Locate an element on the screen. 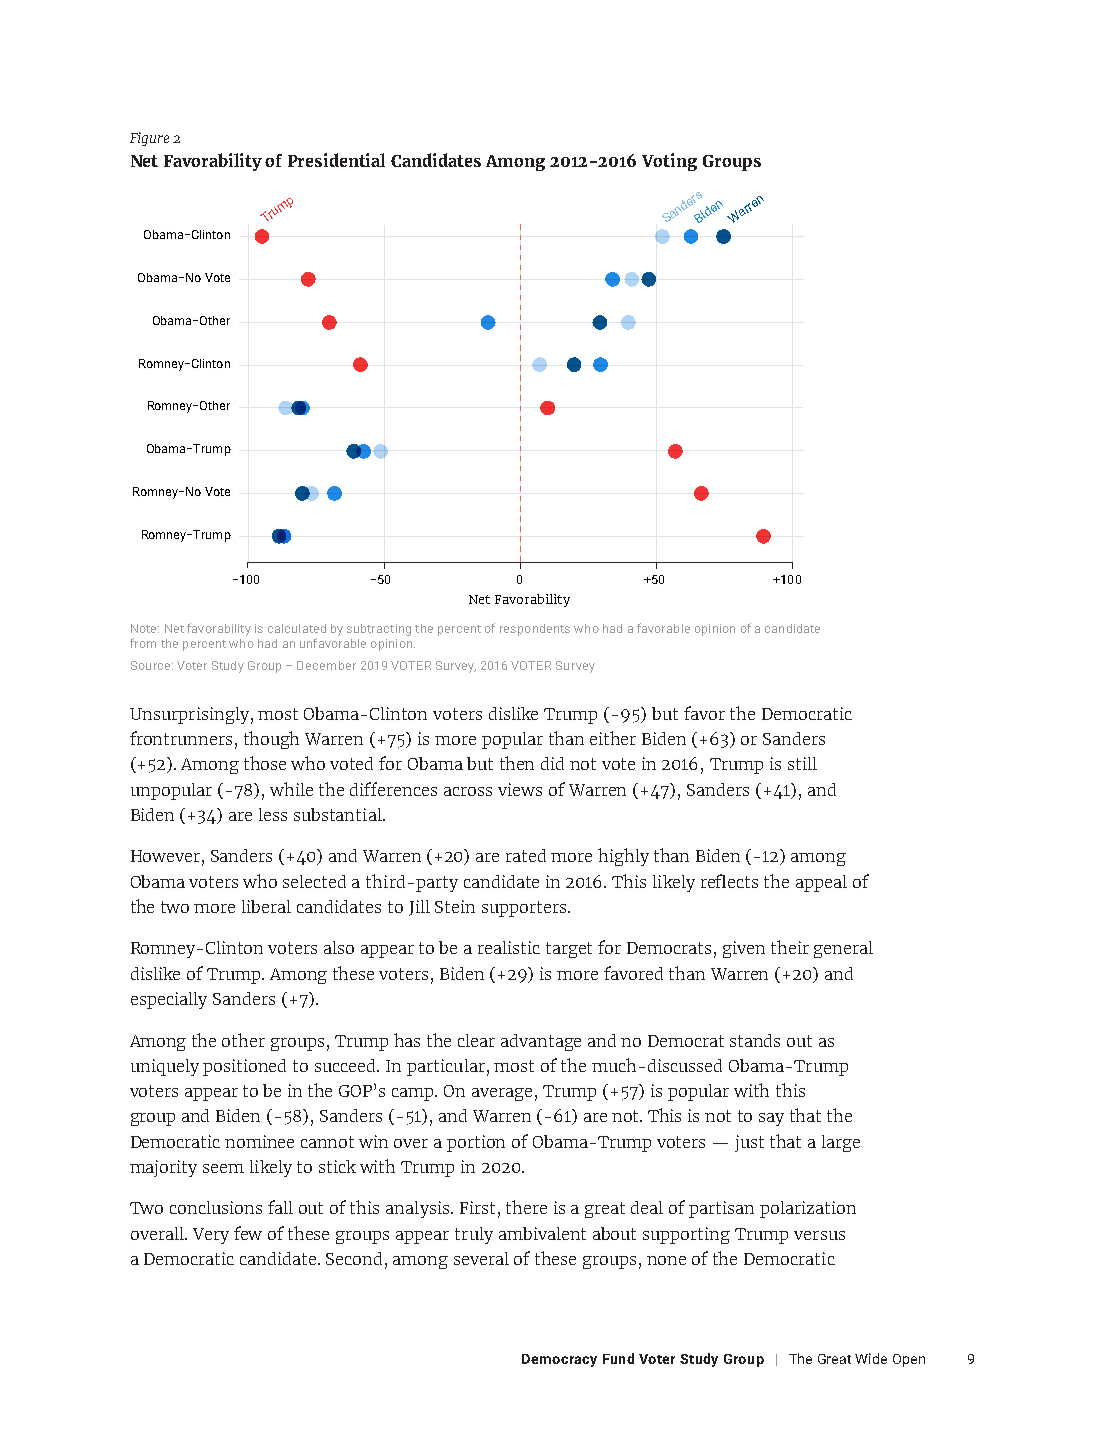 This screenshot has width=1105, height=1429. advantage is located at coordinates (541, 1042).
